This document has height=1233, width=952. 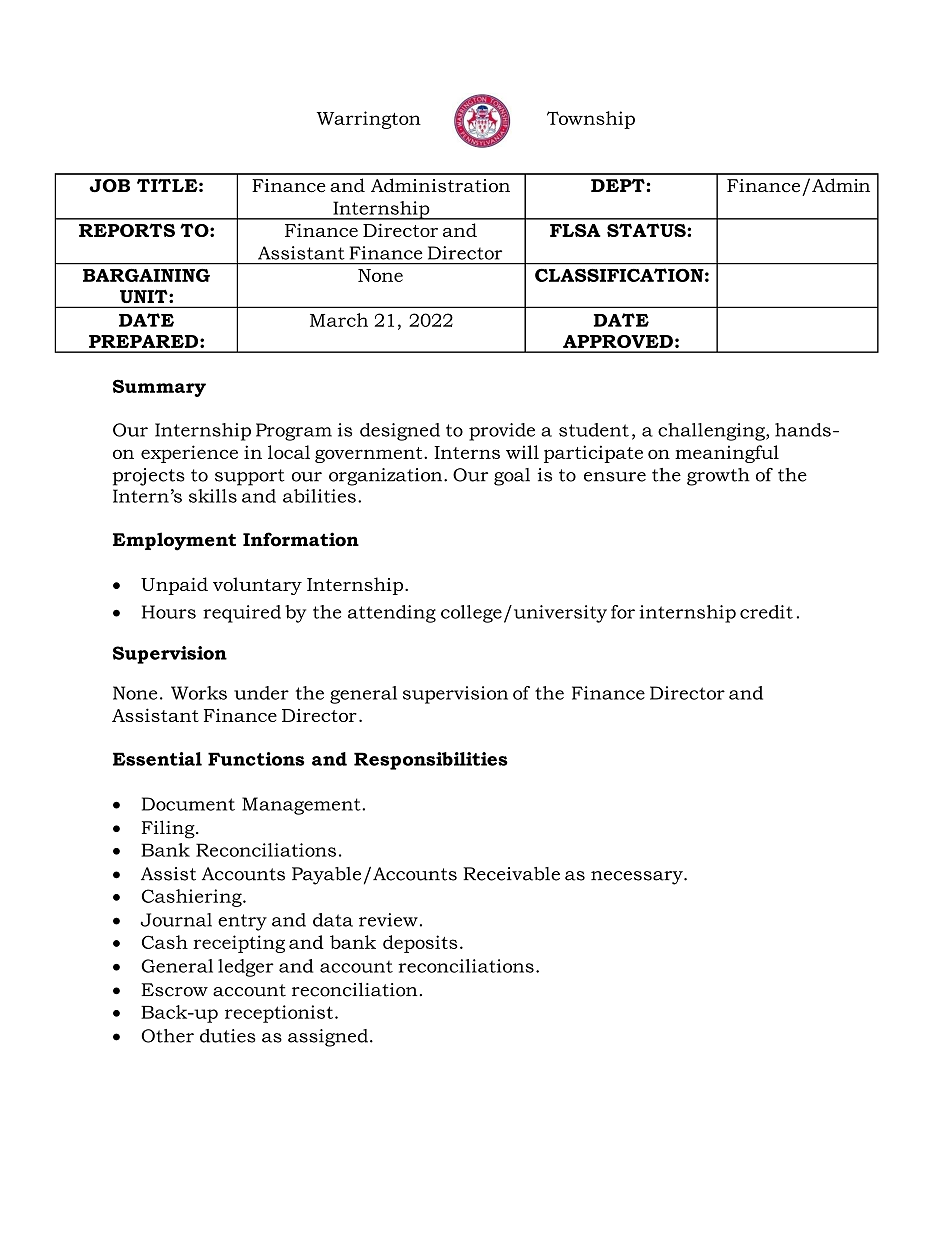 What do you see at coordinates (174, 586) in the document?
I see `Unpaid` at bounding box center [174, 586].
